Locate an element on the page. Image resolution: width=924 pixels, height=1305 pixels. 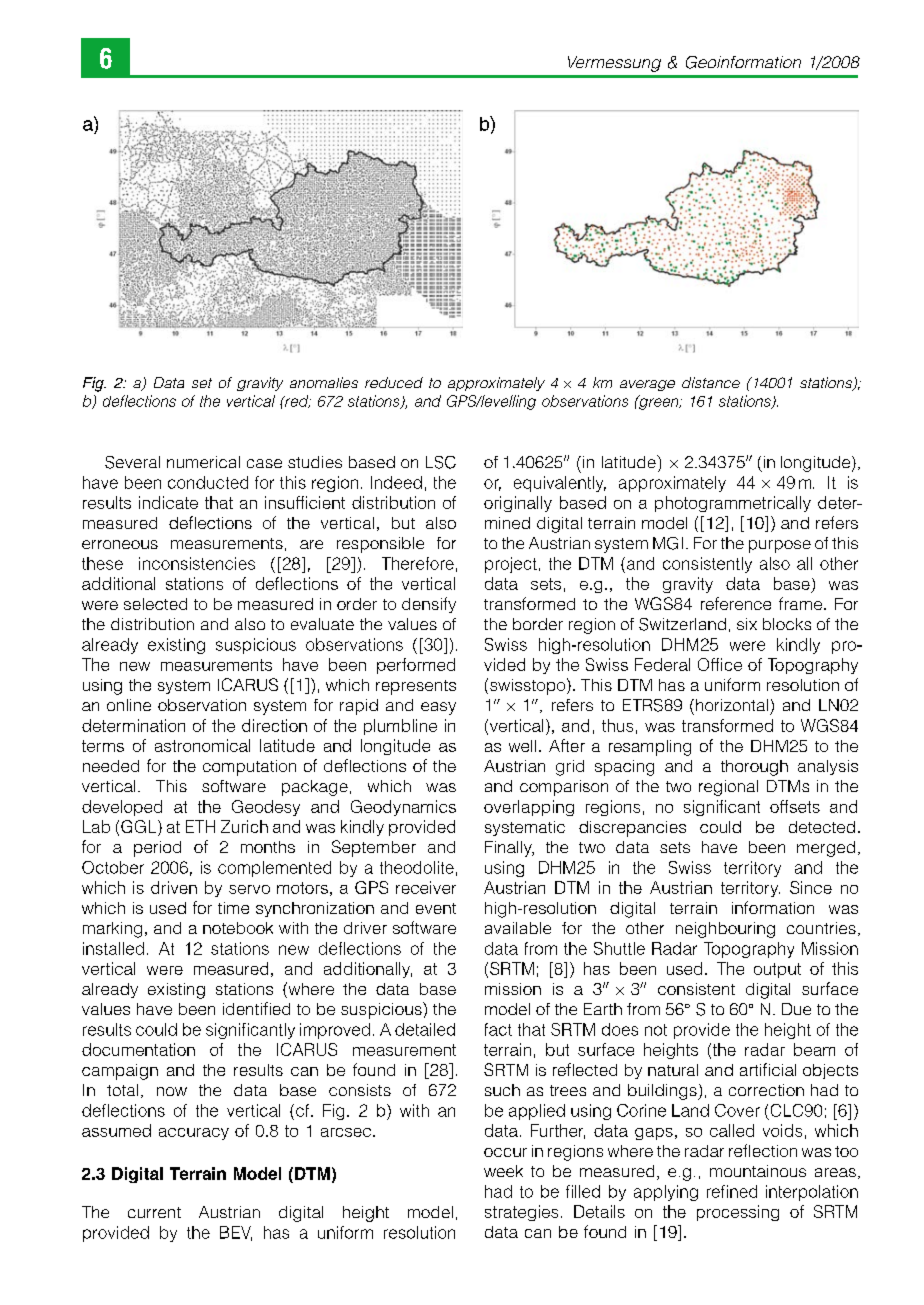
current is located at coordinates (154, 1212).
